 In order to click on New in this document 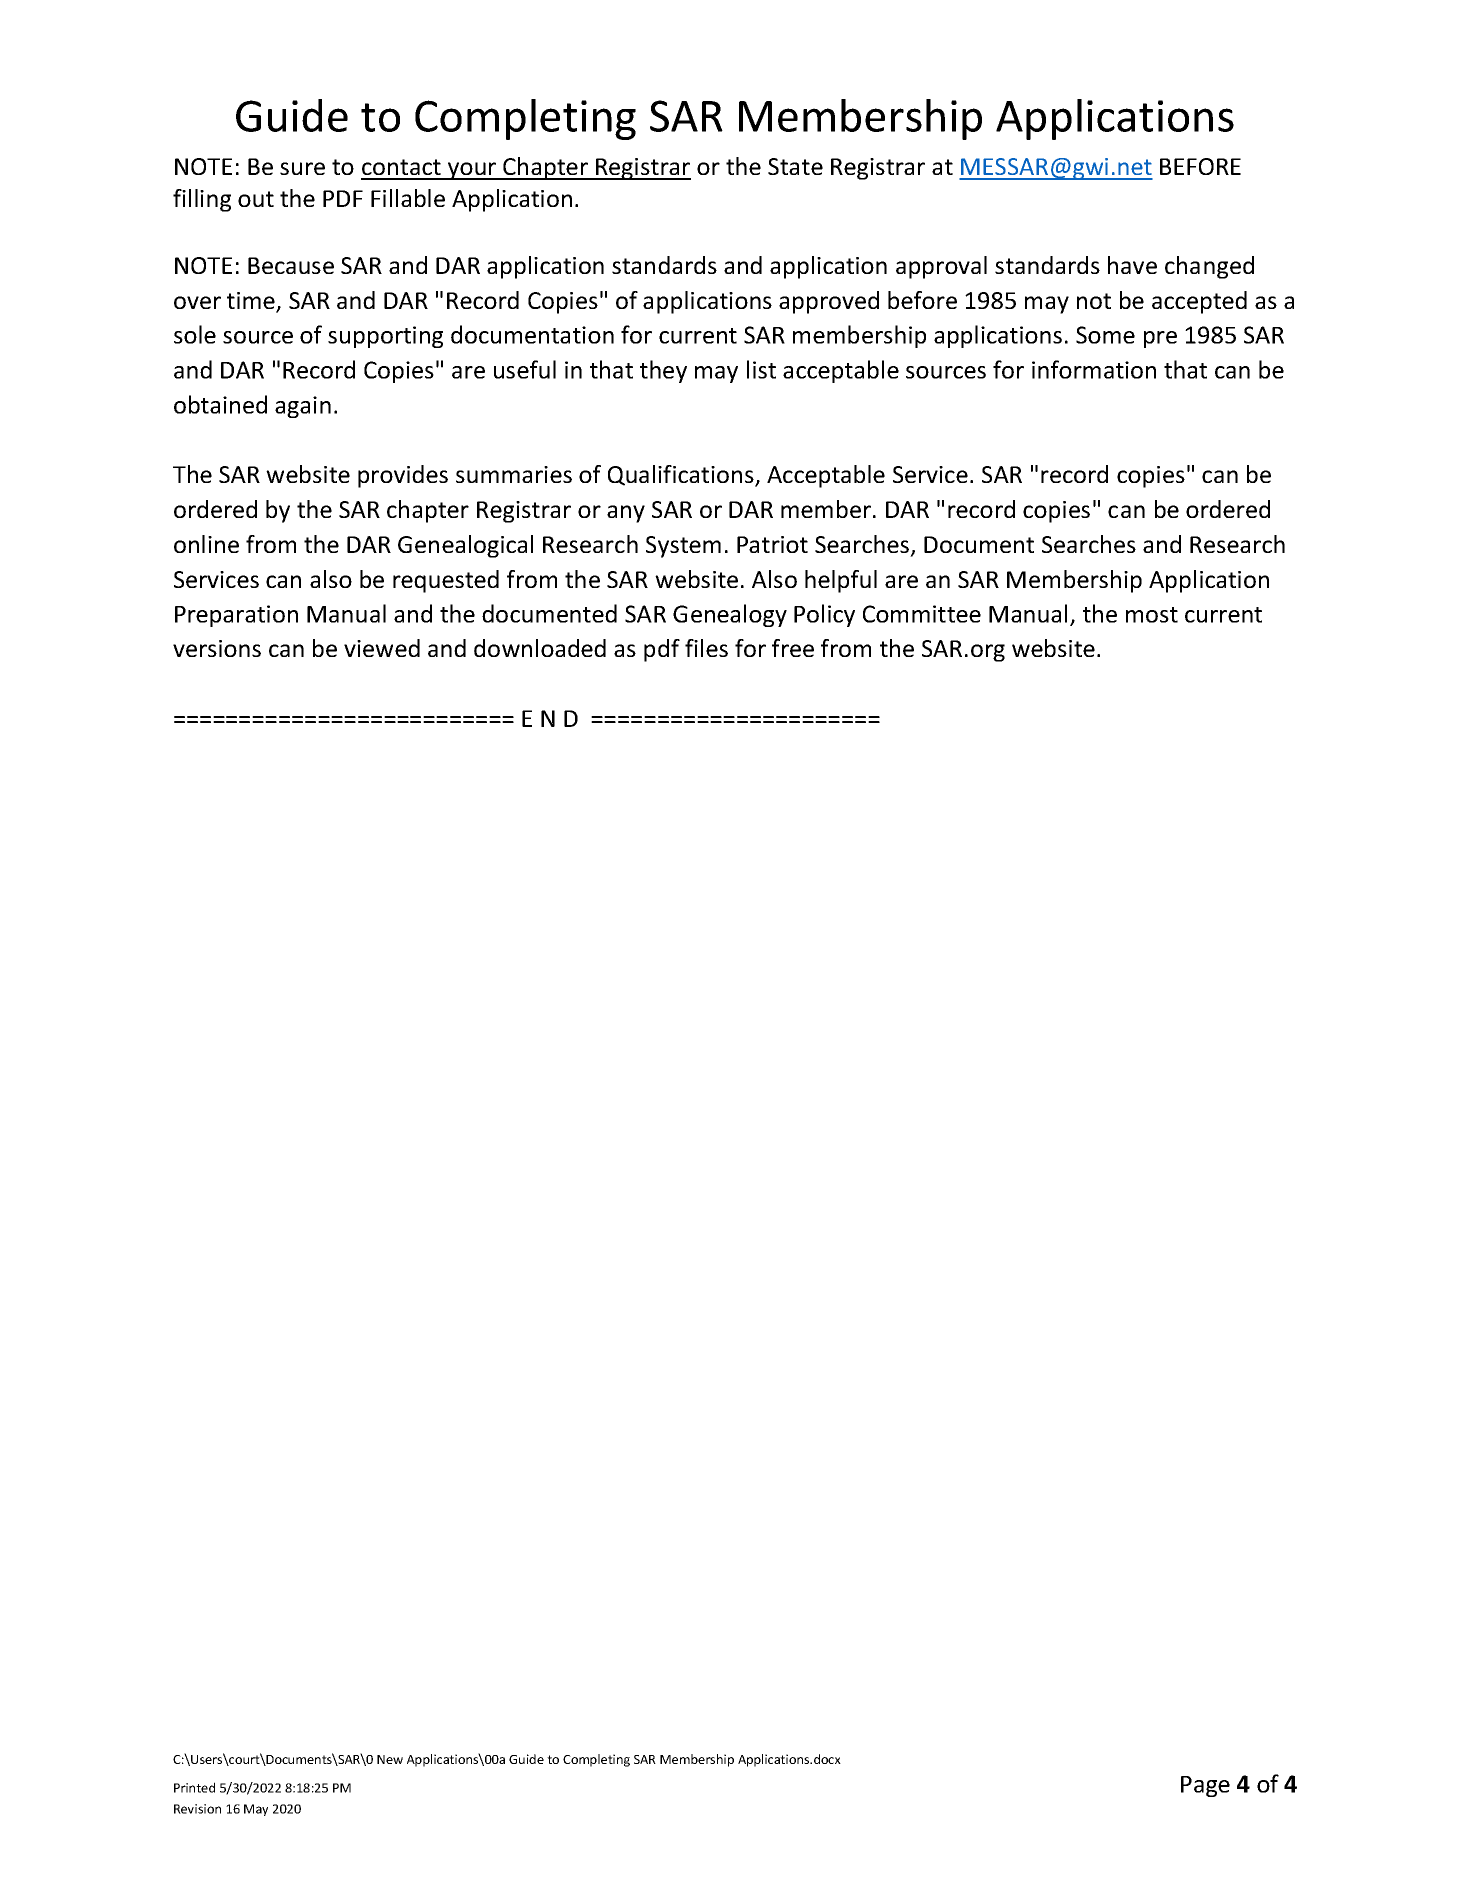, I will do `click(390, 1759)`.
